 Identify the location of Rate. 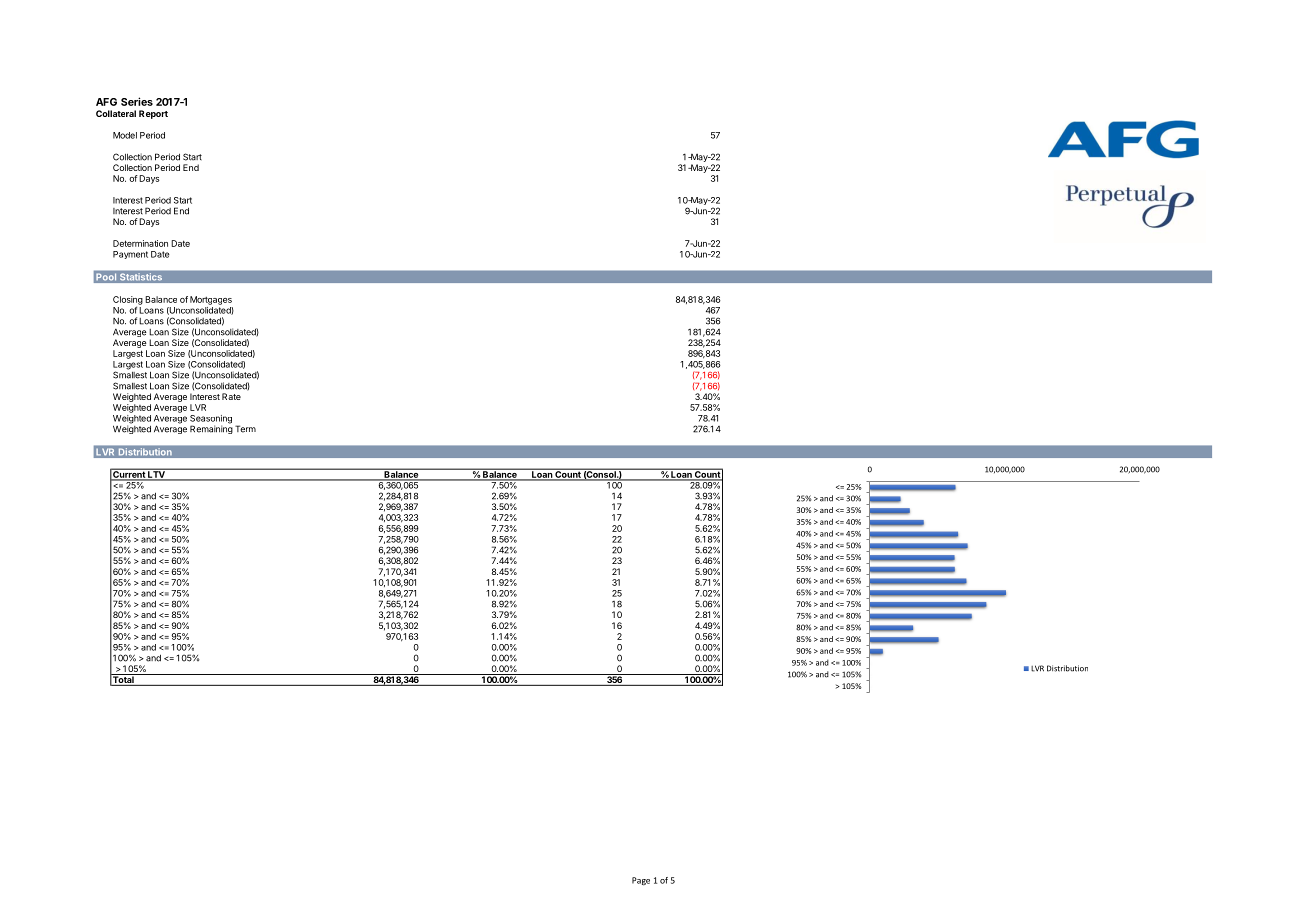
(231, 396).
